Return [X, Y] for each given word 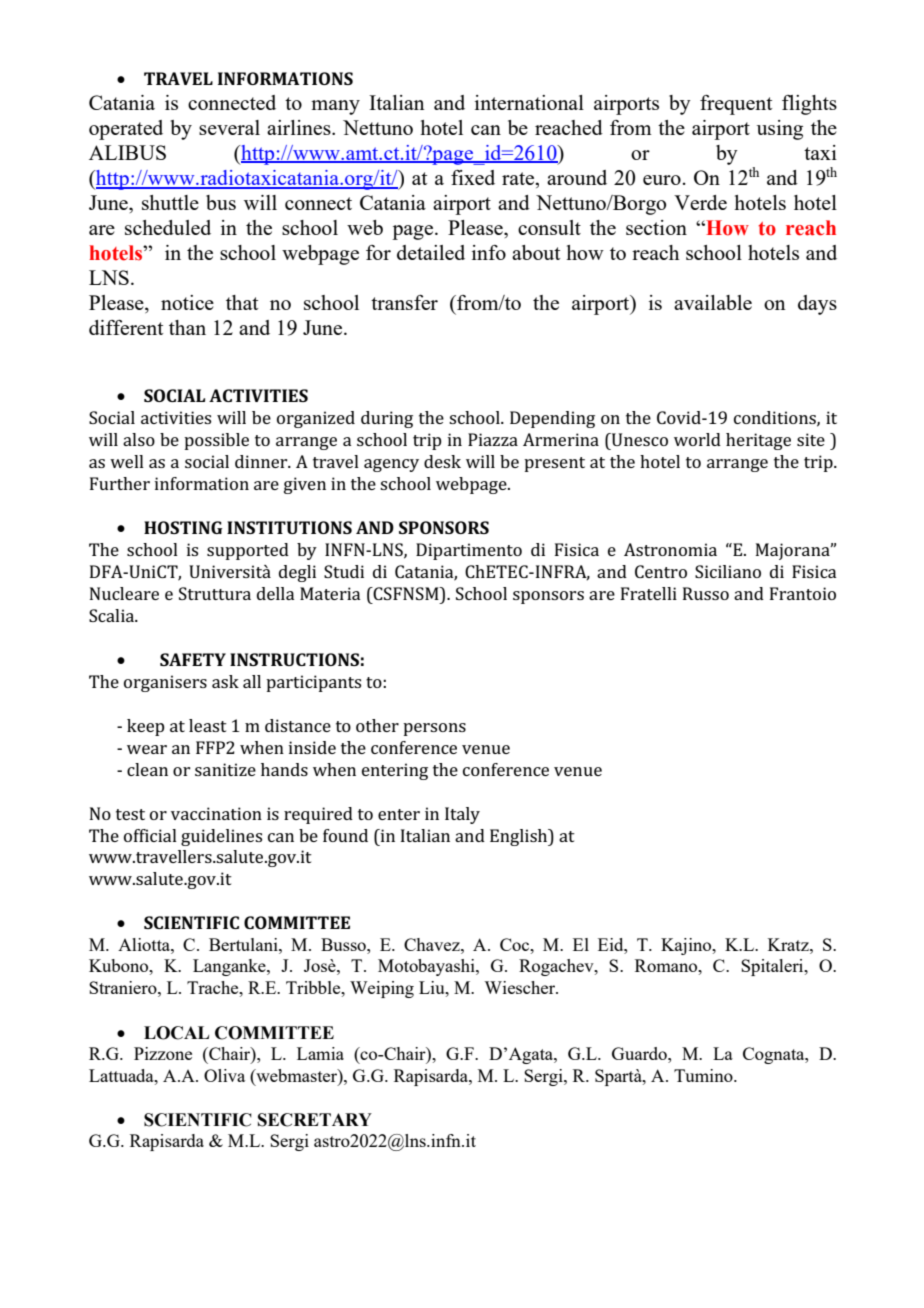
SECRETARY [315, 1120]
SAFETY [193, 659]
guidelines [221, 837]
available [713, 302]
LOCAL [176, 1033]
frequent [736, 105]
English [520, 837]
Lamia [320, 1053]
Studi [344, 571]
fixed [473, 177]
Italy [462, 815]
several [229, 127]
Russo [706, 593]
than [187, 327]
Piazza [493, 439]
